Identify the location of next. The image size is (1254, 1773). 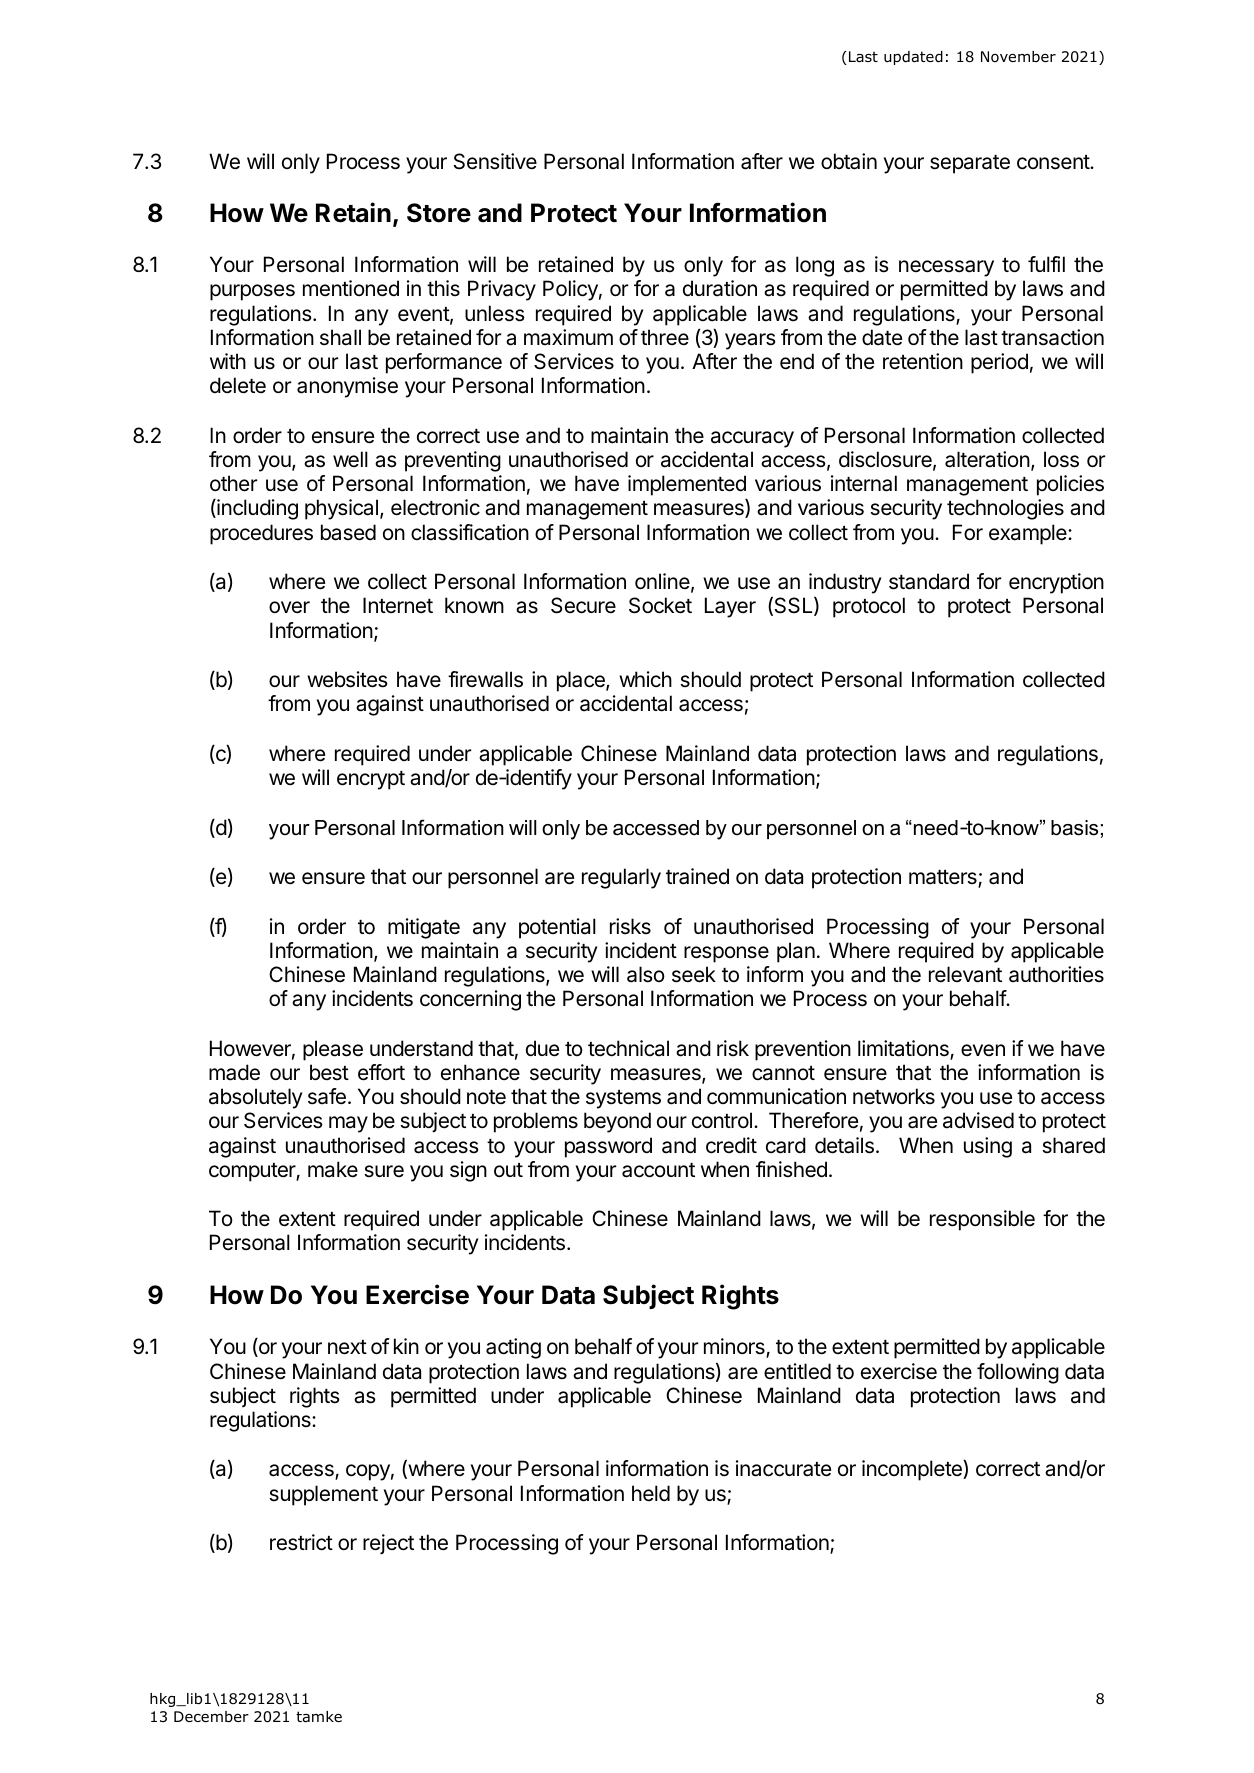
(347, 1347).
